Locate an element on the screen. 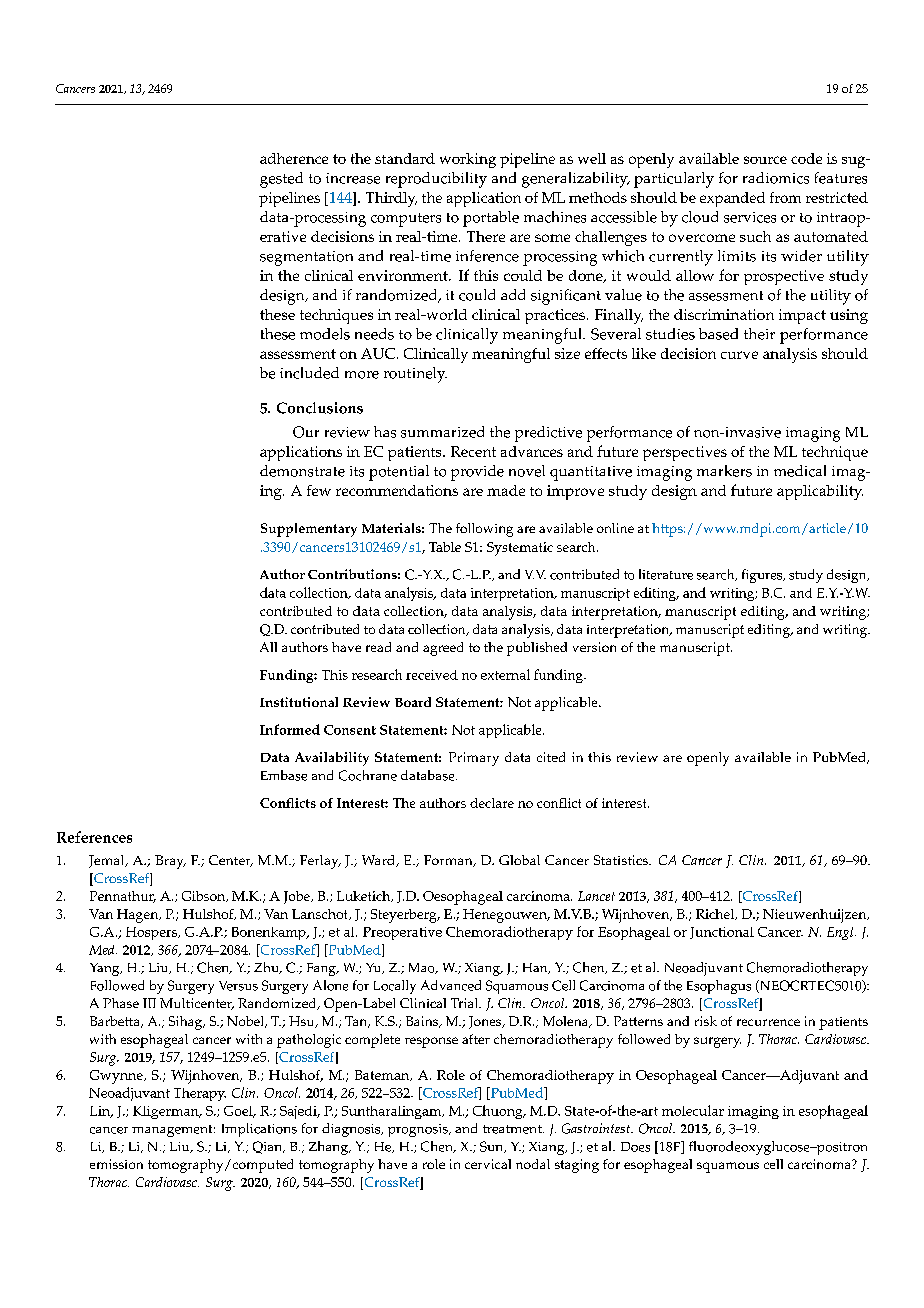  made is located at coordinates (506, 490).
